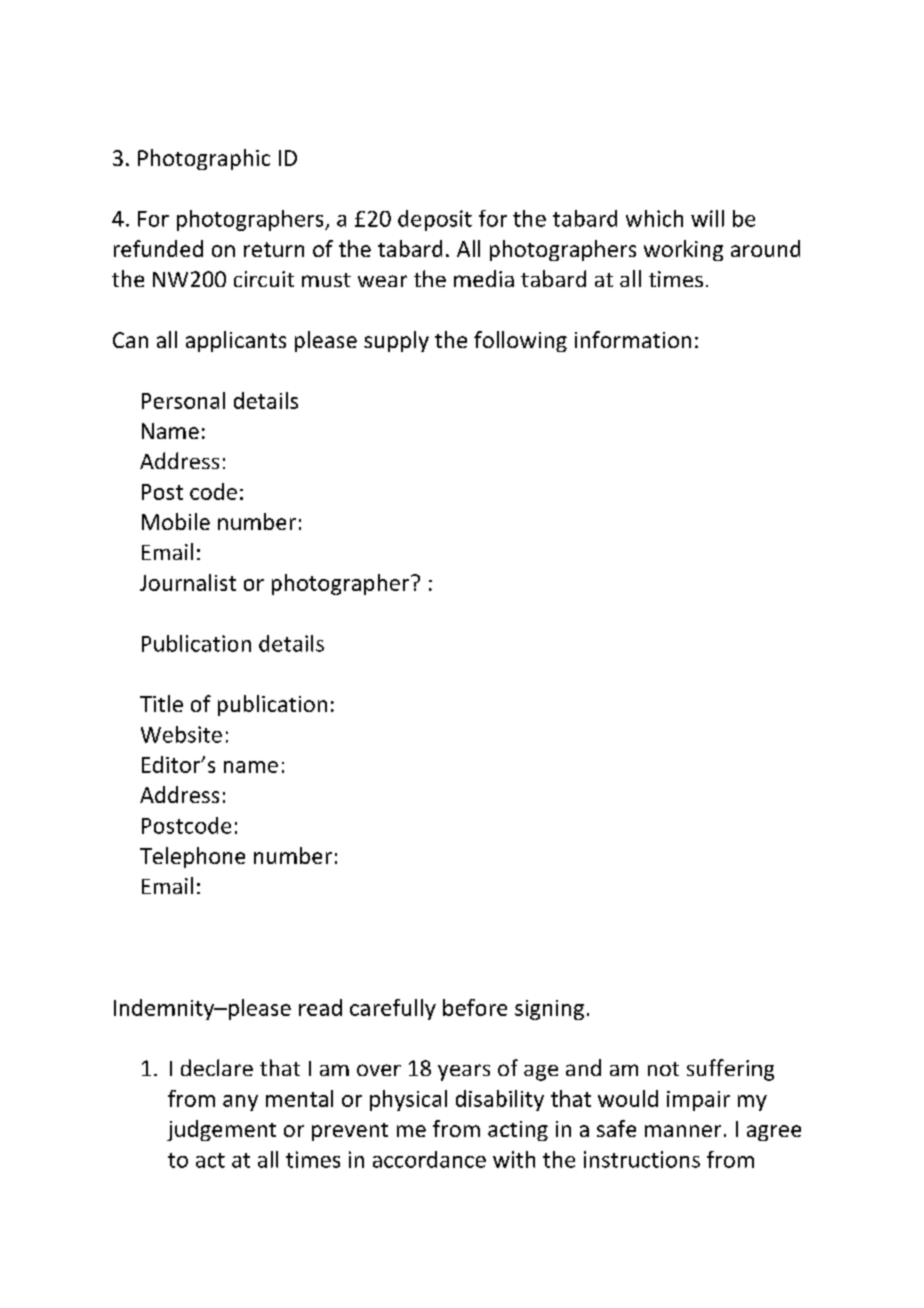  What do you see at coordinates (161, 703) in the document?
I see `Title` at bounding box center [161, 703].
